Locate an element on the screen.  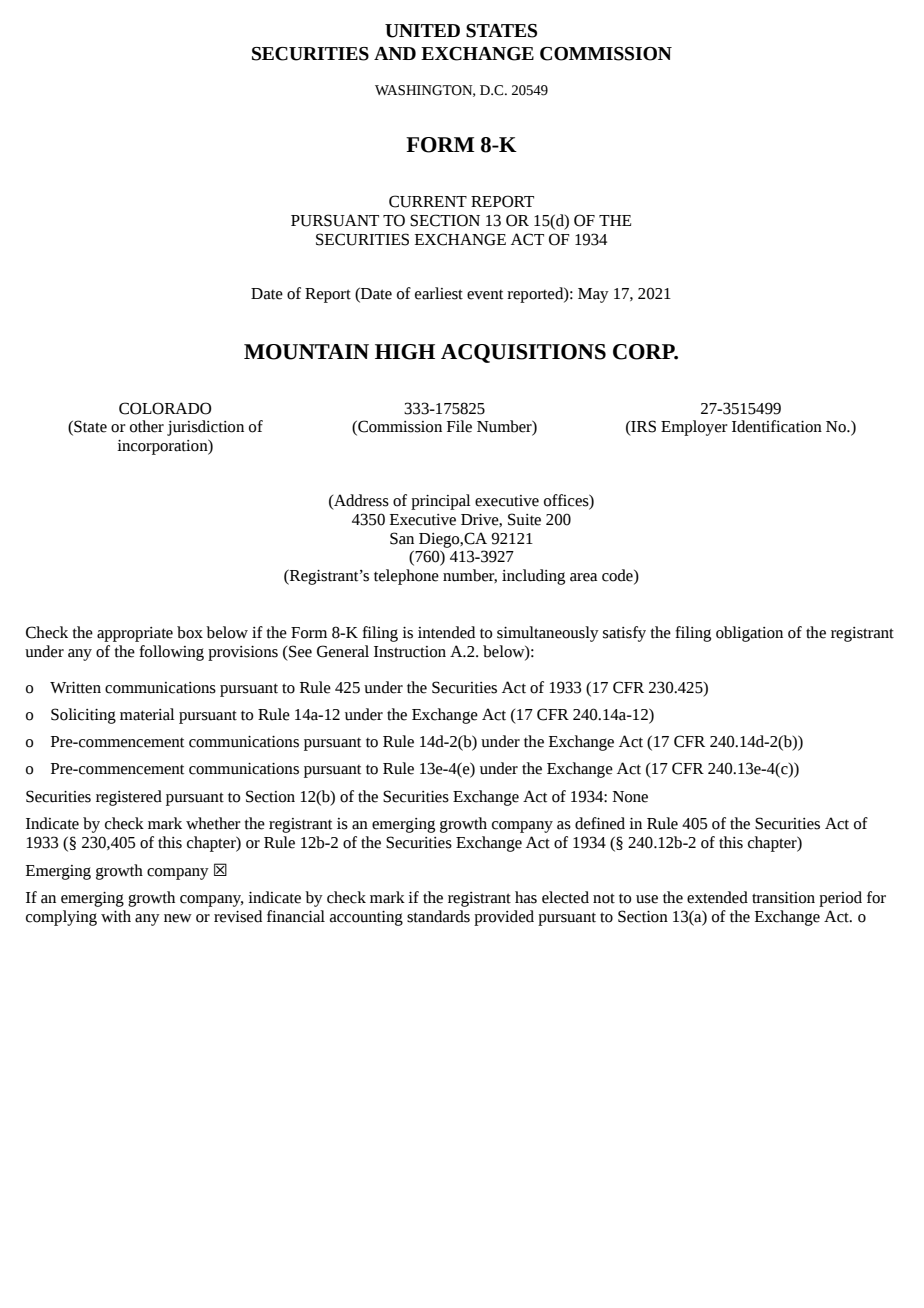
standards is located at coordinates (438, 916).
